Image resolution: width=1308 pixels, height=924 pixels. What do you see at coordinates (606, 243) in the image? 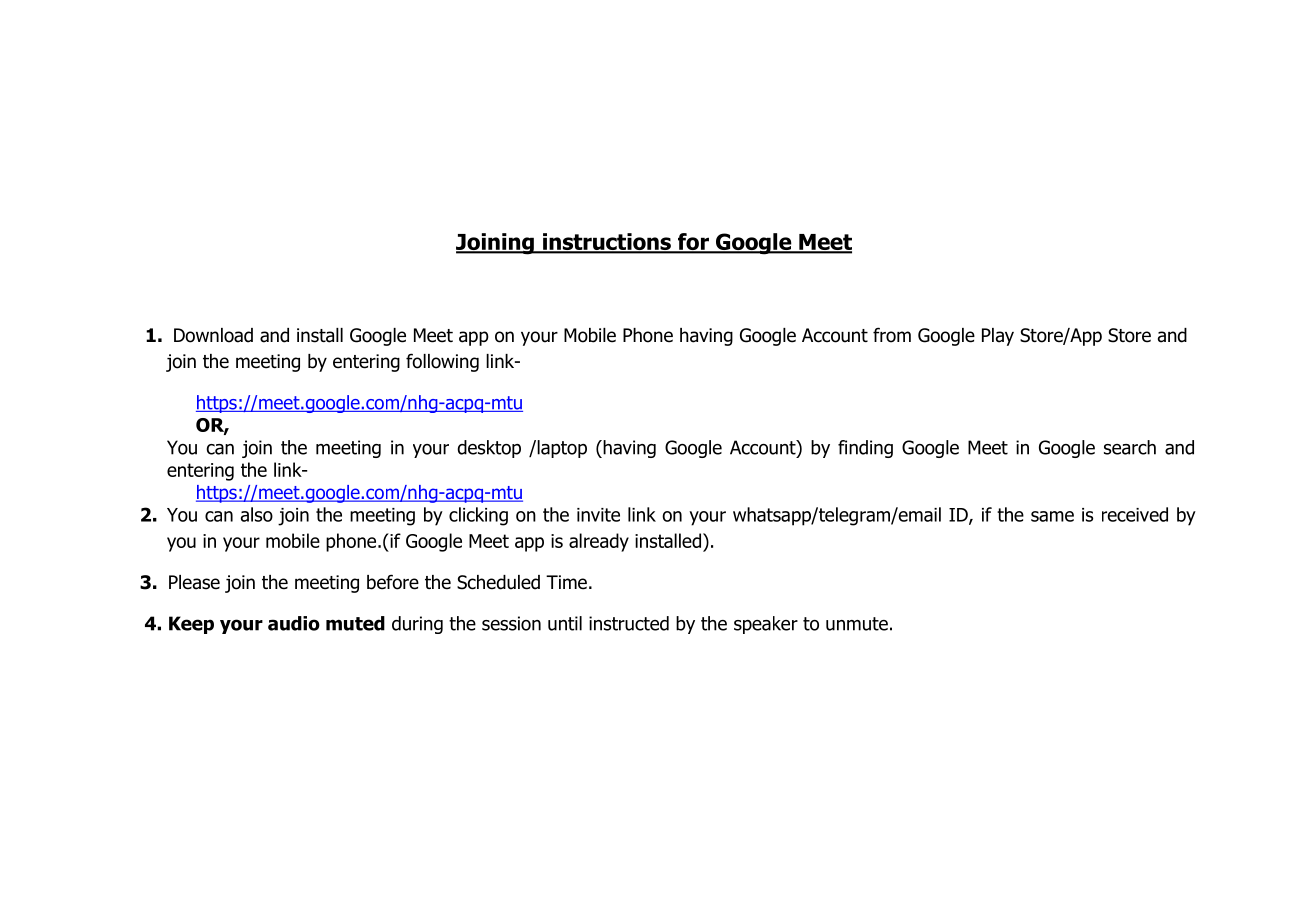
I see `instructions` at bounding box center [606, 243].
